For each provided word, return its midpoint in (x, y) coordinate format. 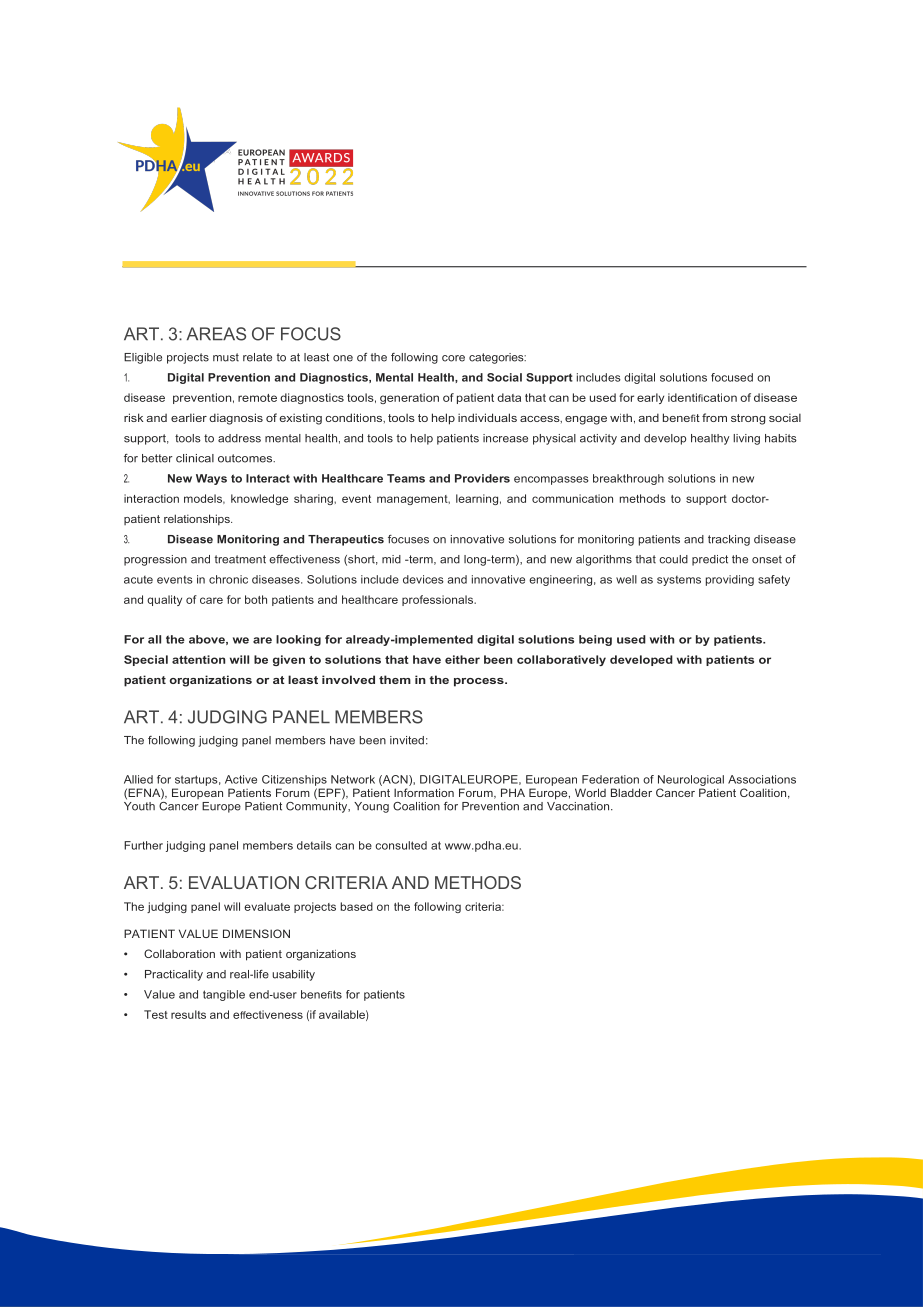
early (650, 398)
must (226, 357)
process (480, 682)
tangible (224, 995)
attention (198, 659)
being (595, 640)
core (453, 358)
